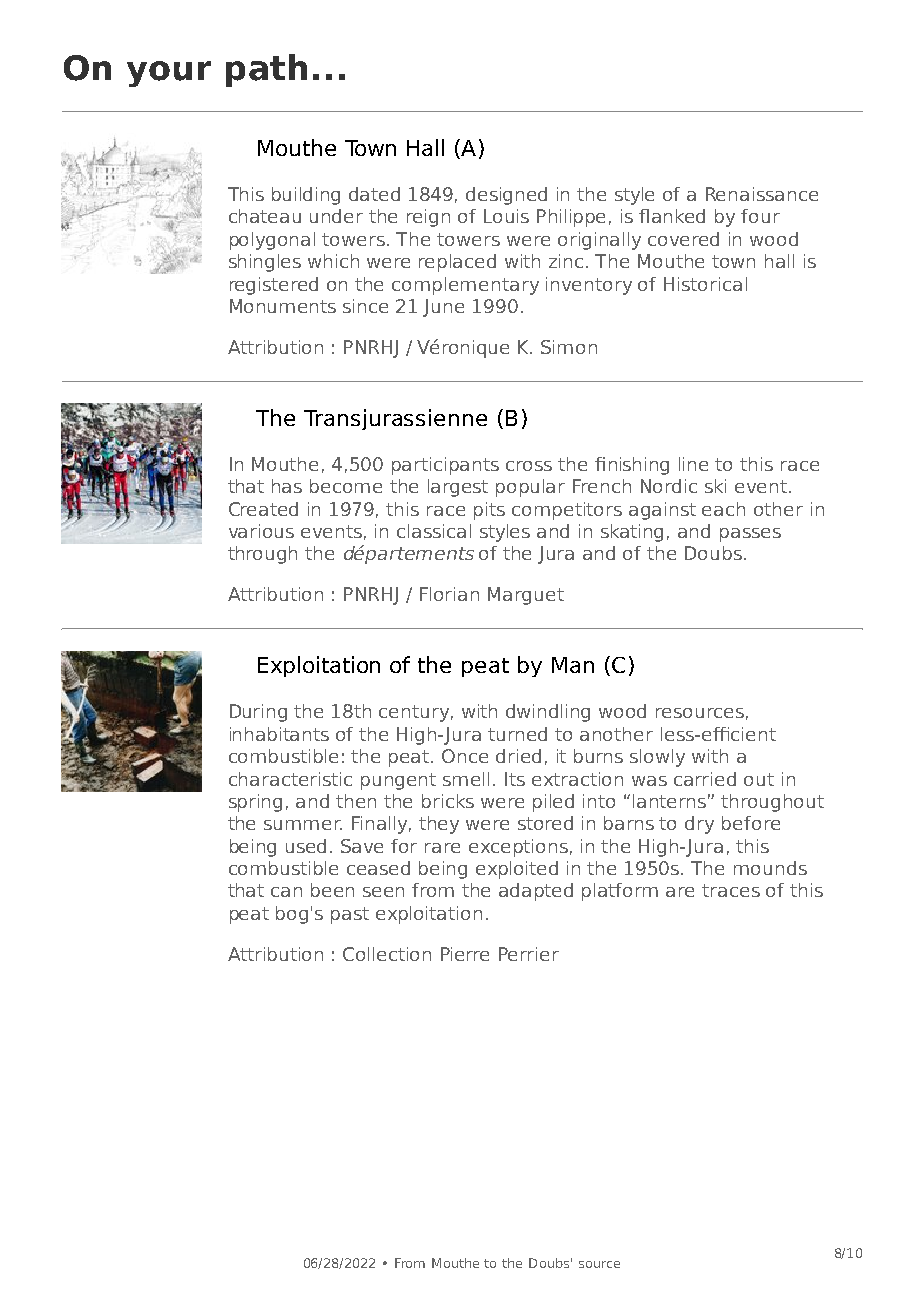  Describe the element at coordinates (657, 758) in the page. I see `slowly` at that location.
